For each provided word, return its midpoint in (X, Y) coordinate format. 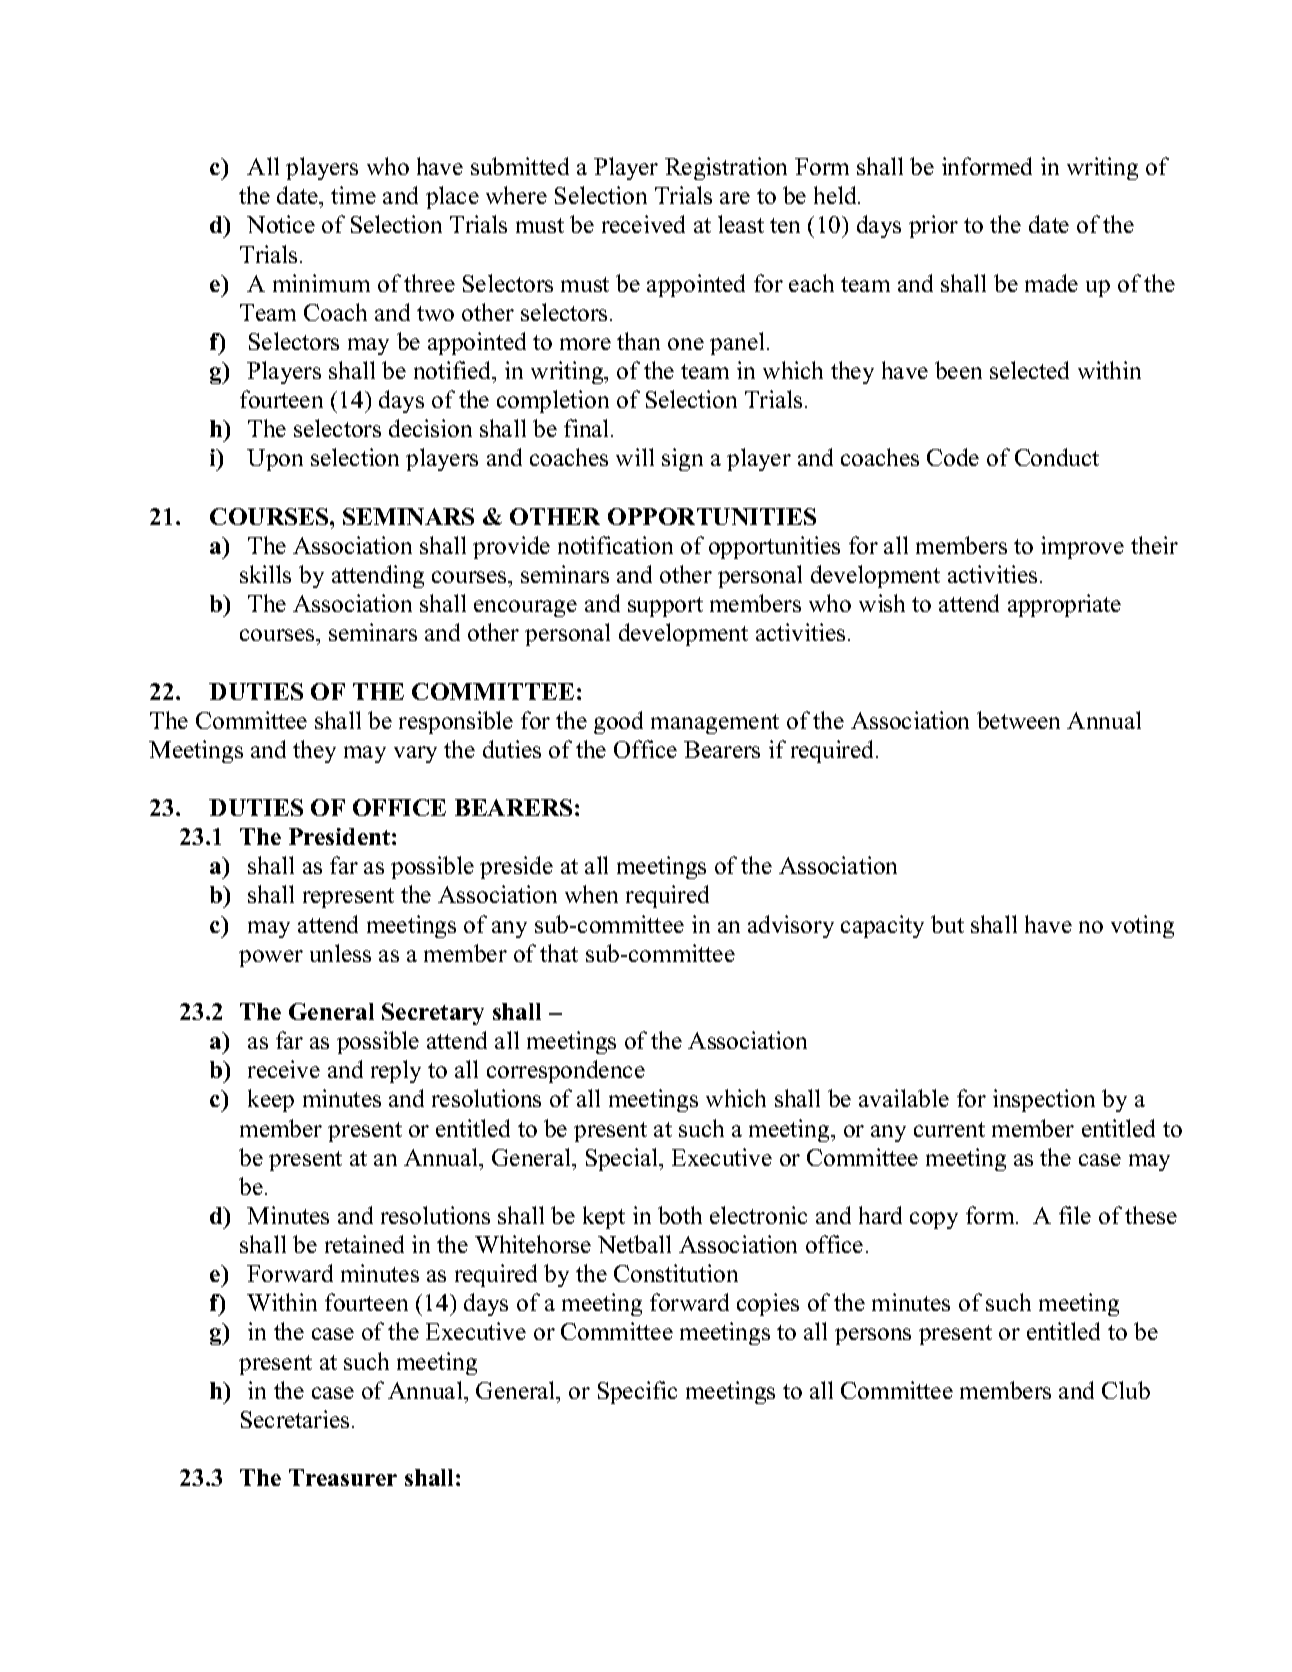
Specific (637, 1392)
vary (415, 754)
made (1051, 283)
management (715, 724)
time (353, 195)
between (1018, 720)
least (741, 224)
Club (1126, 1390)
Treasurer (343, 1477)
